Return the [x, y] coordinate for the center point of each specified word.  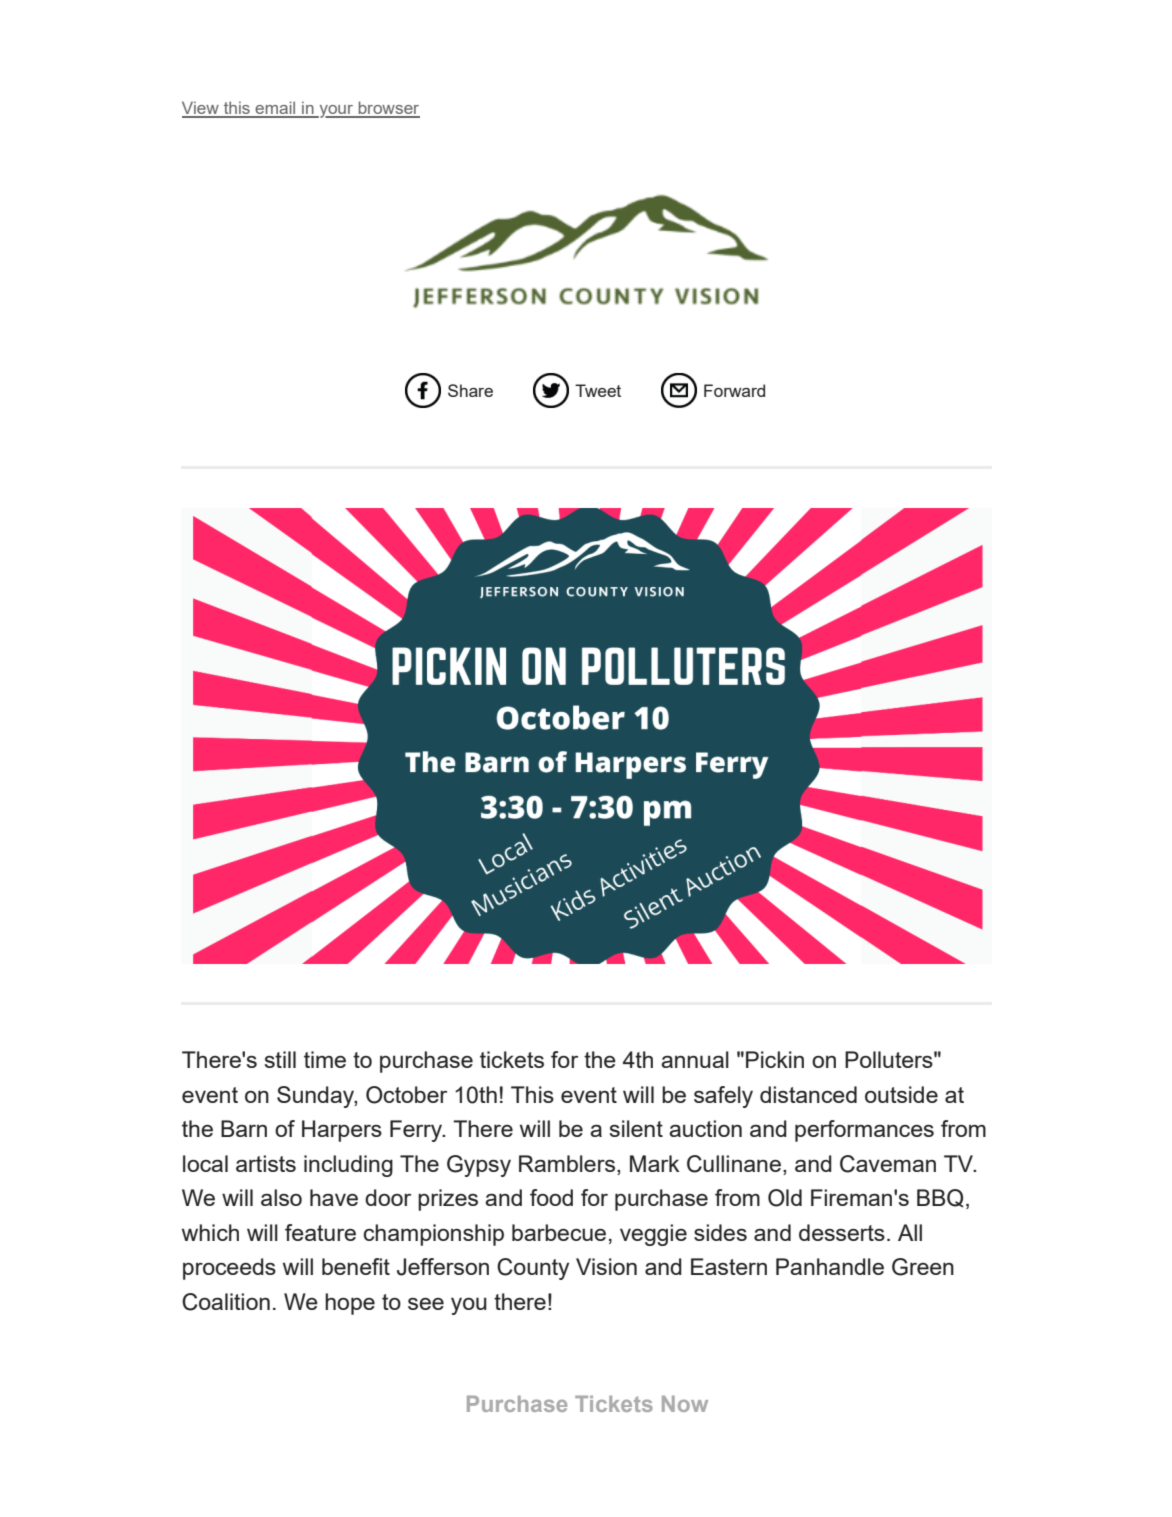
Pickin [775, 1059]
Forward [734, 390]
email [275, 109]
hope [350, 1304]
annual [695, 1059]
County [533, 1269]
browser [388, 109]
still [280, 1059]
